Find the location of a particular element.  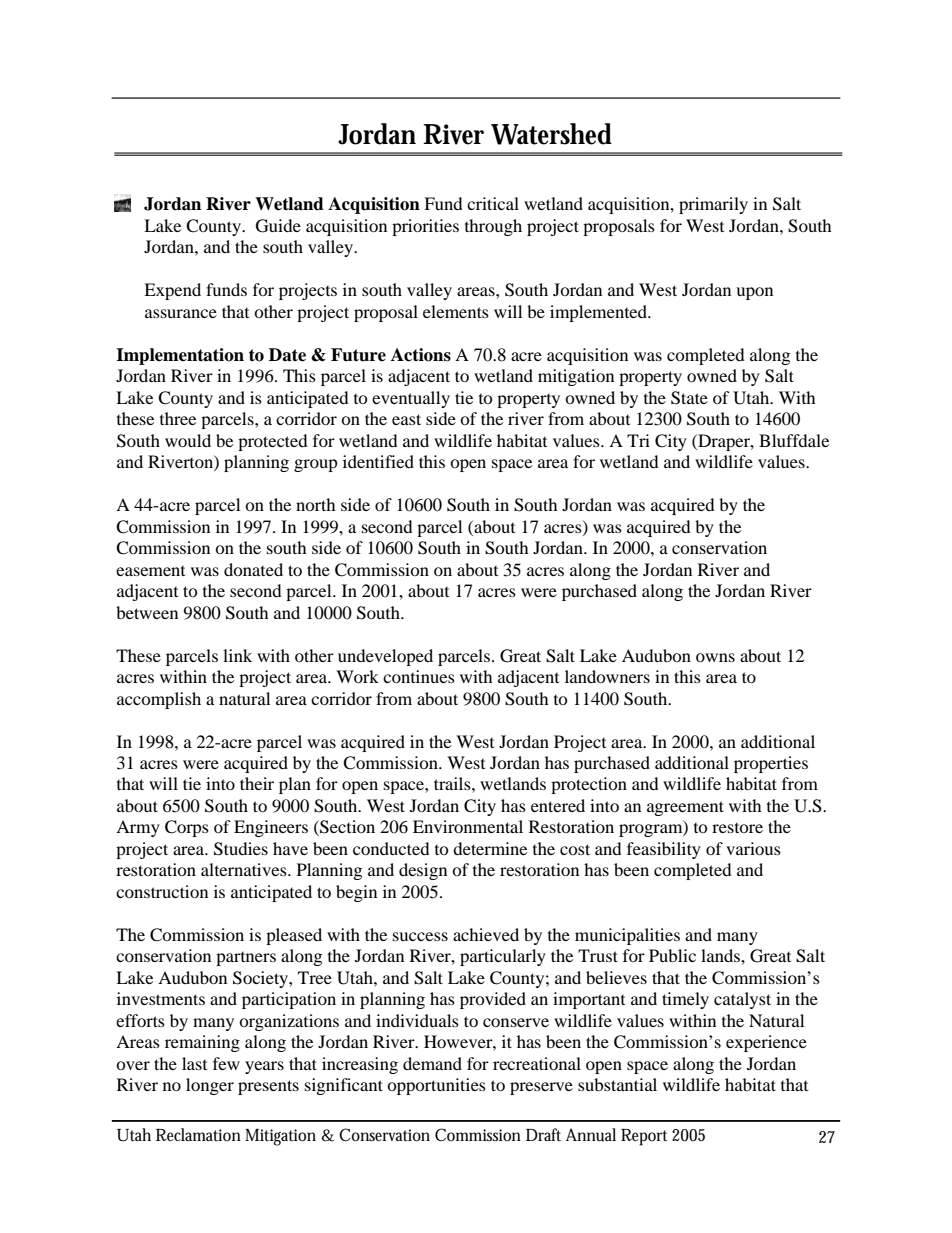

critical is located at coordinates (493, 203).
